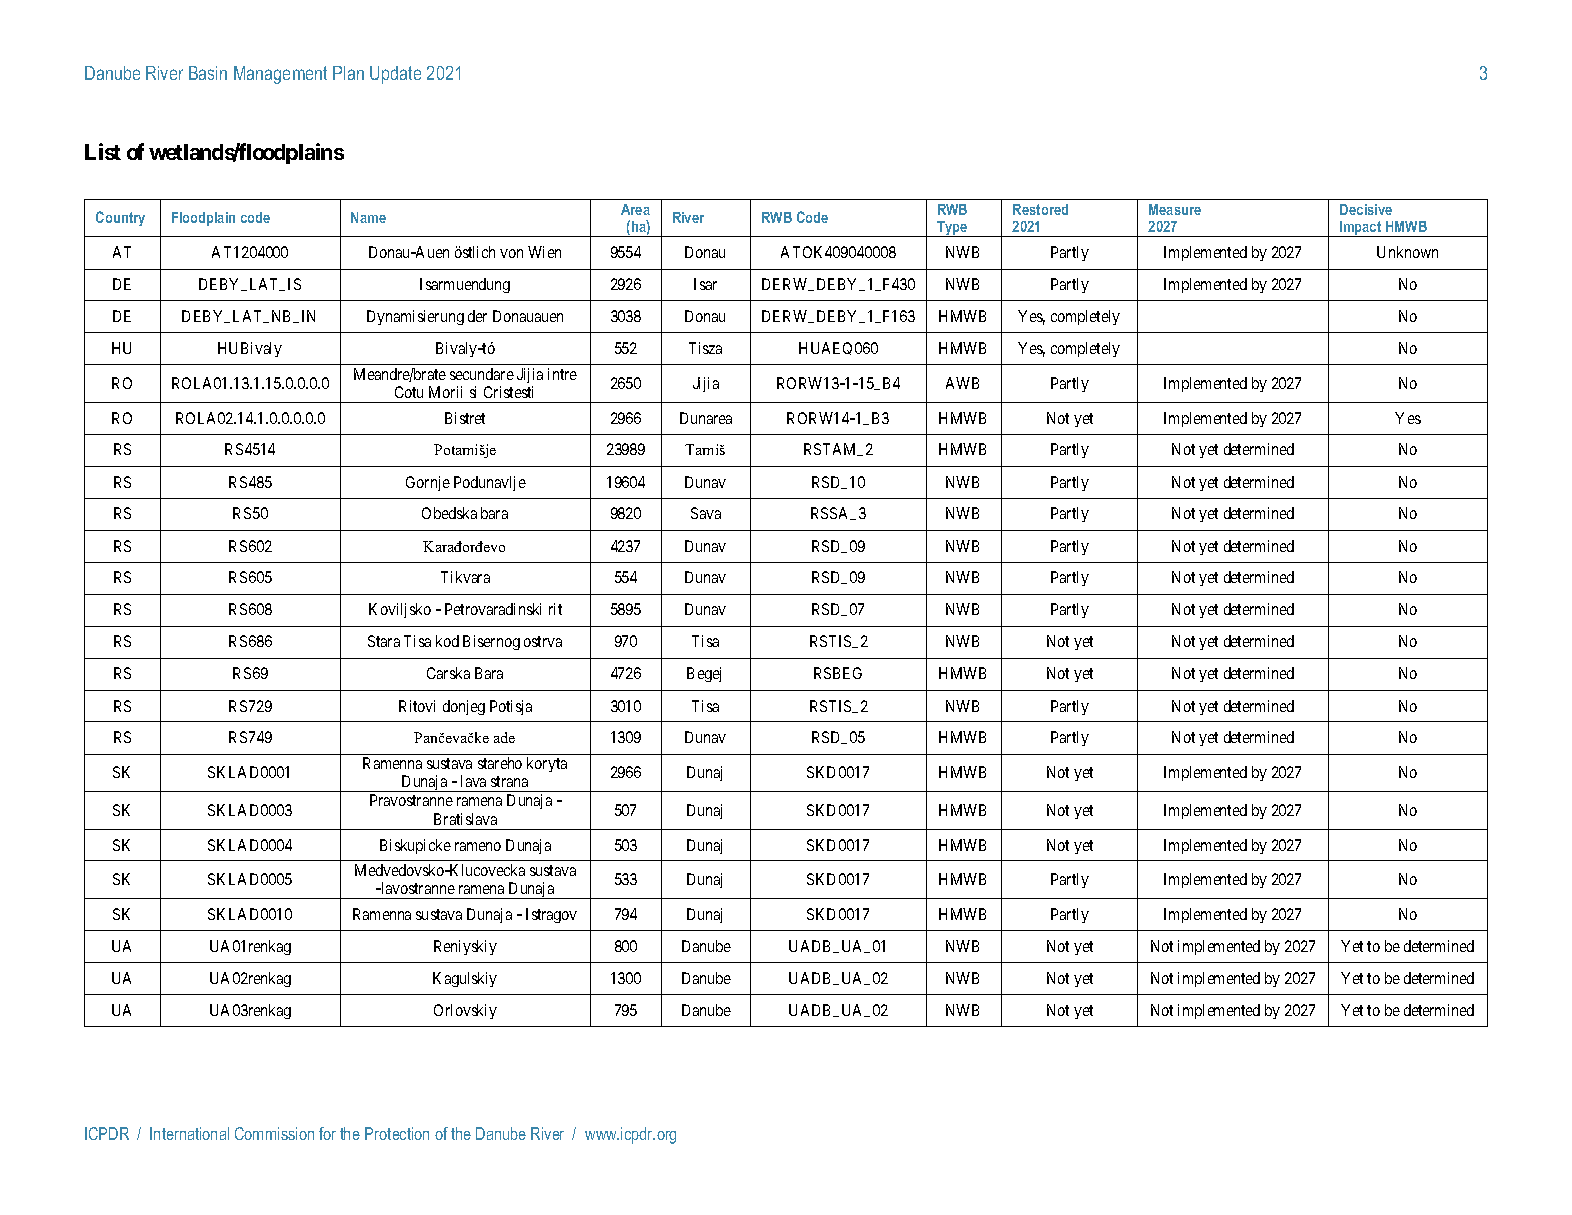 The width and height of the page is (1572, 1215). I want to click on Sava, so click(706, 513).
